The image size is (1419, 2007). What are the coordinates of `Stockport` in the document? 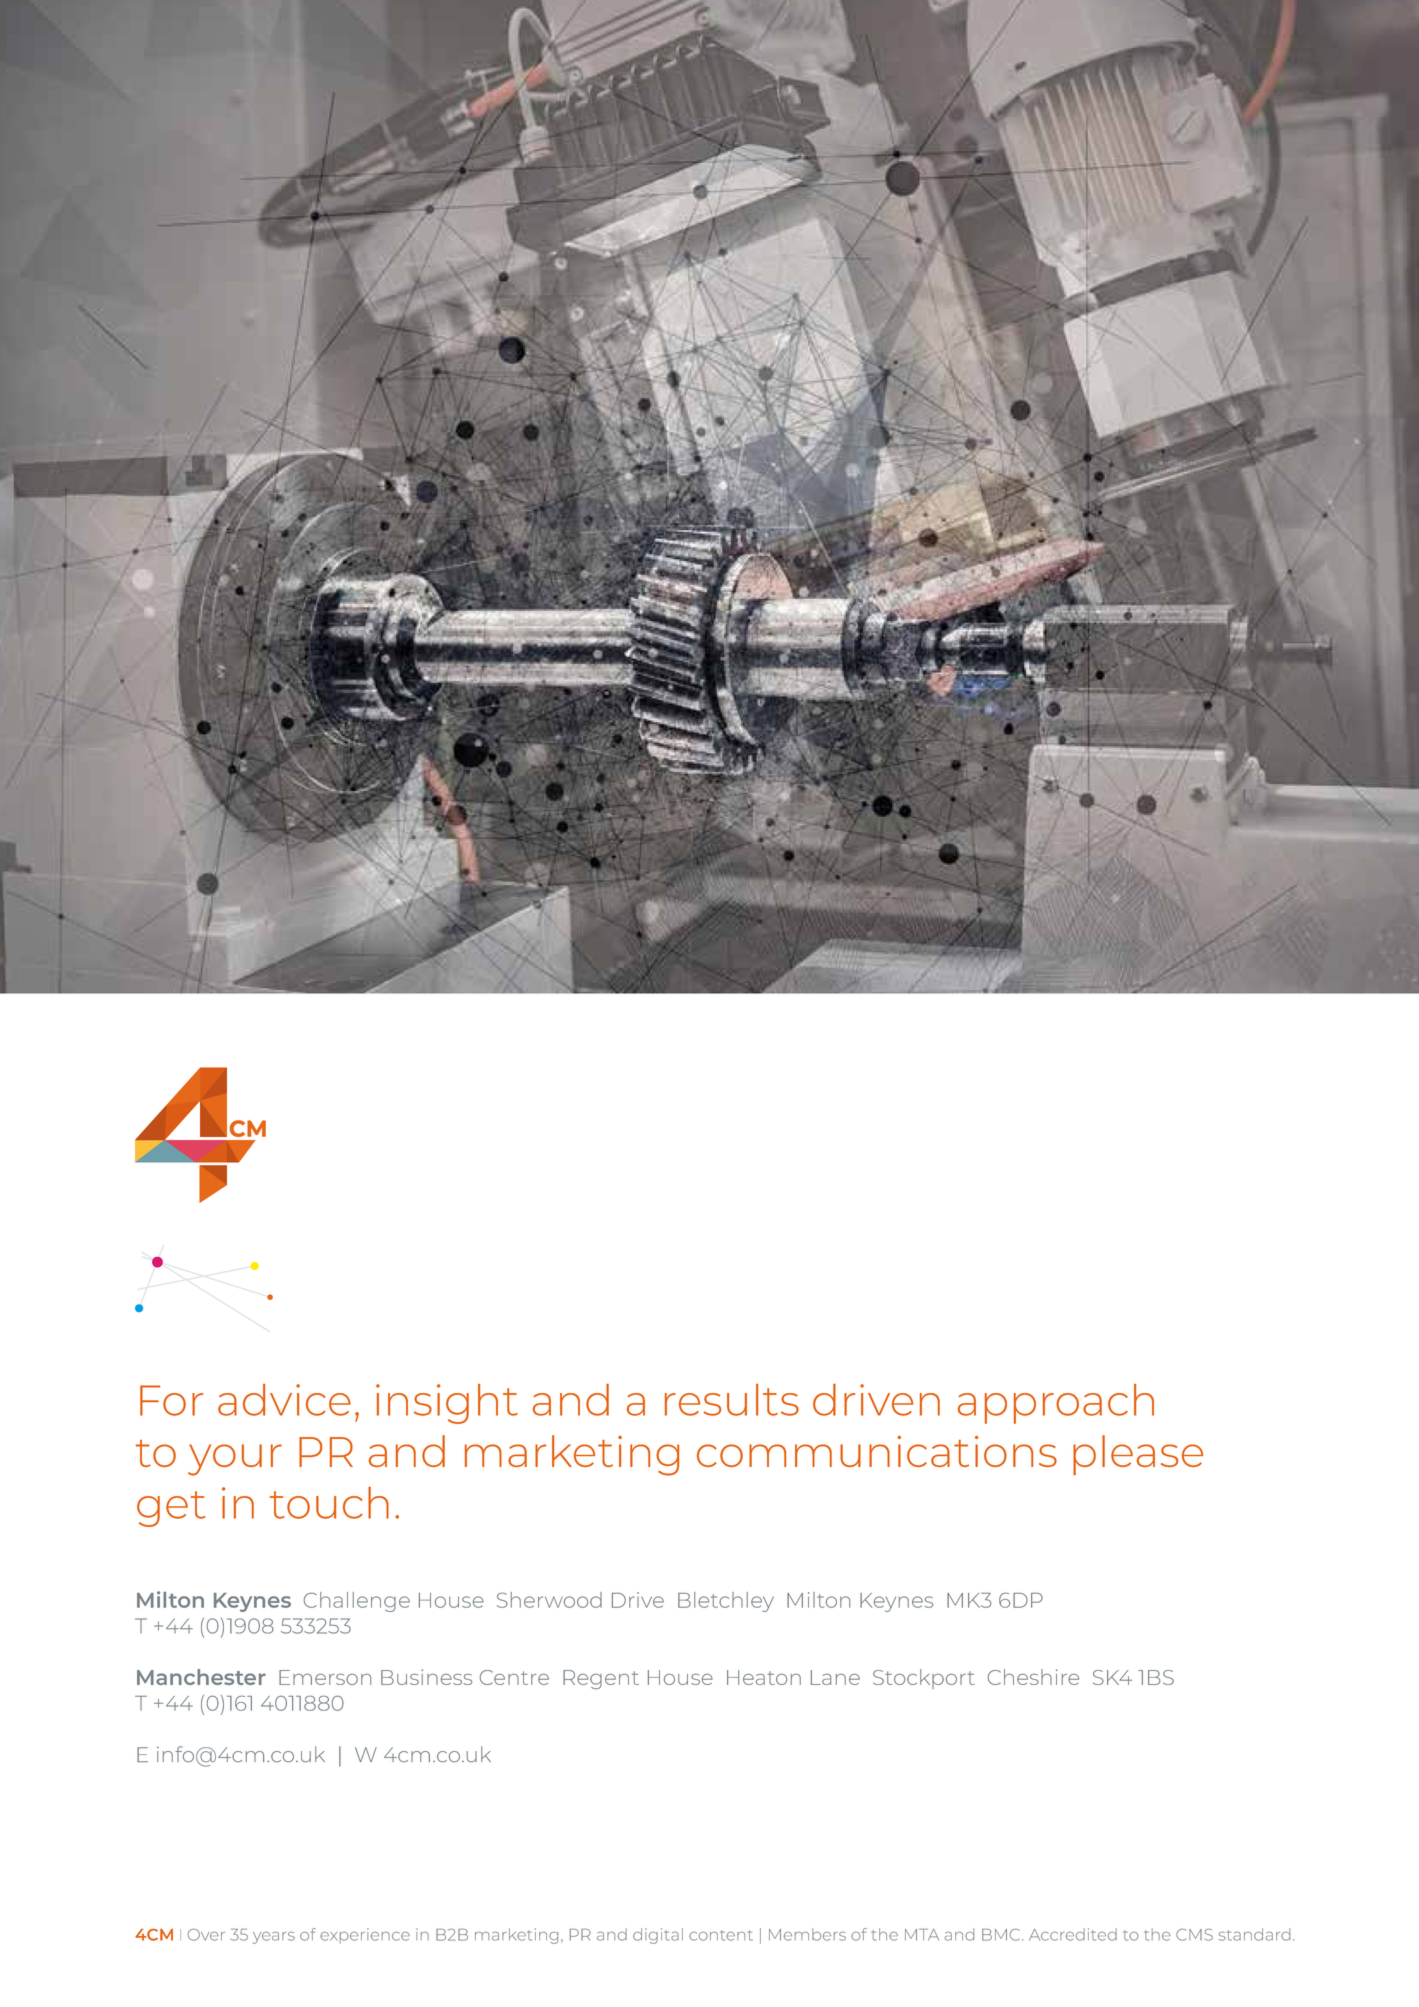 It's located at (924, 1679).
